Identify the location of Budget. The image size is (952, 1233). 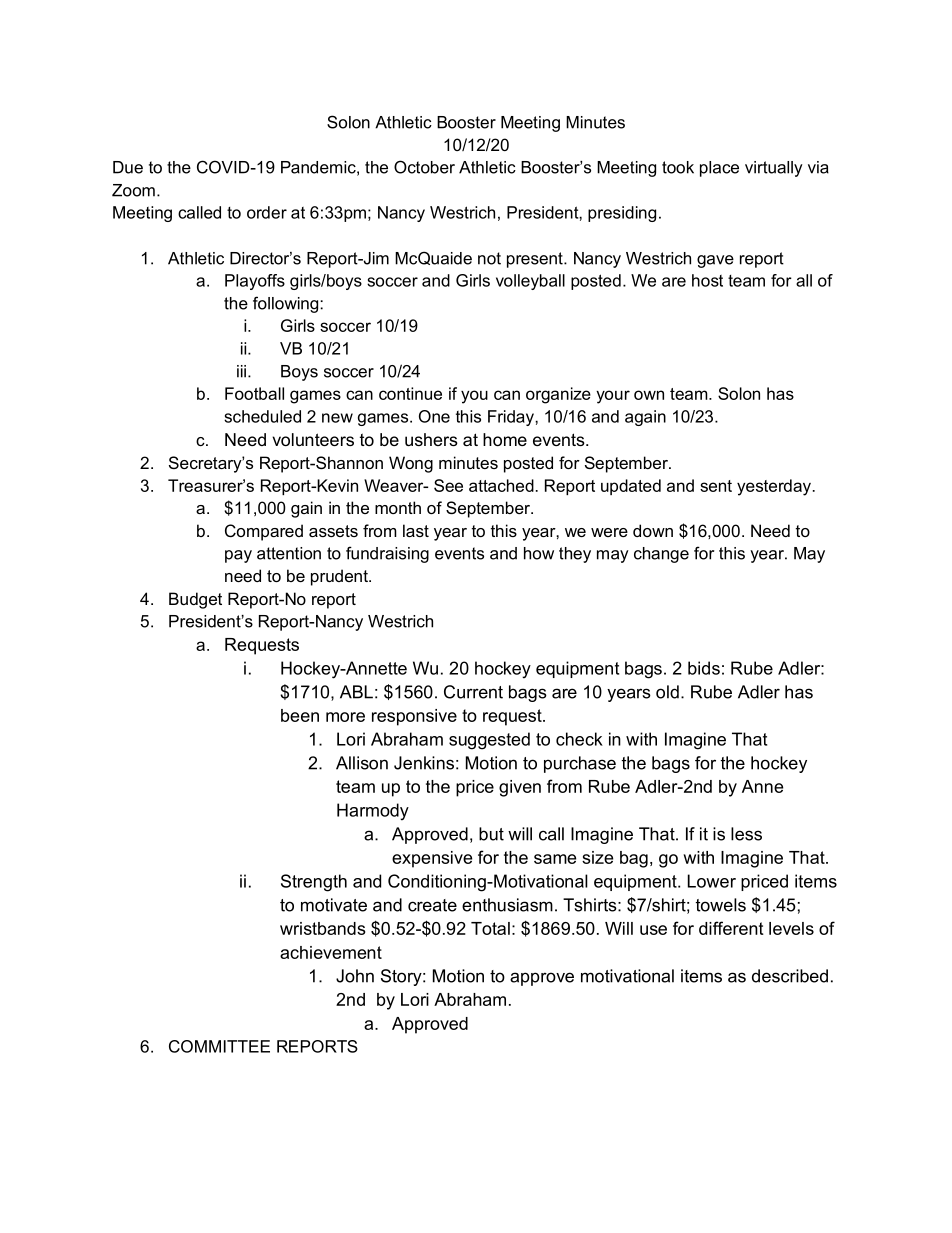
(195, 600).
